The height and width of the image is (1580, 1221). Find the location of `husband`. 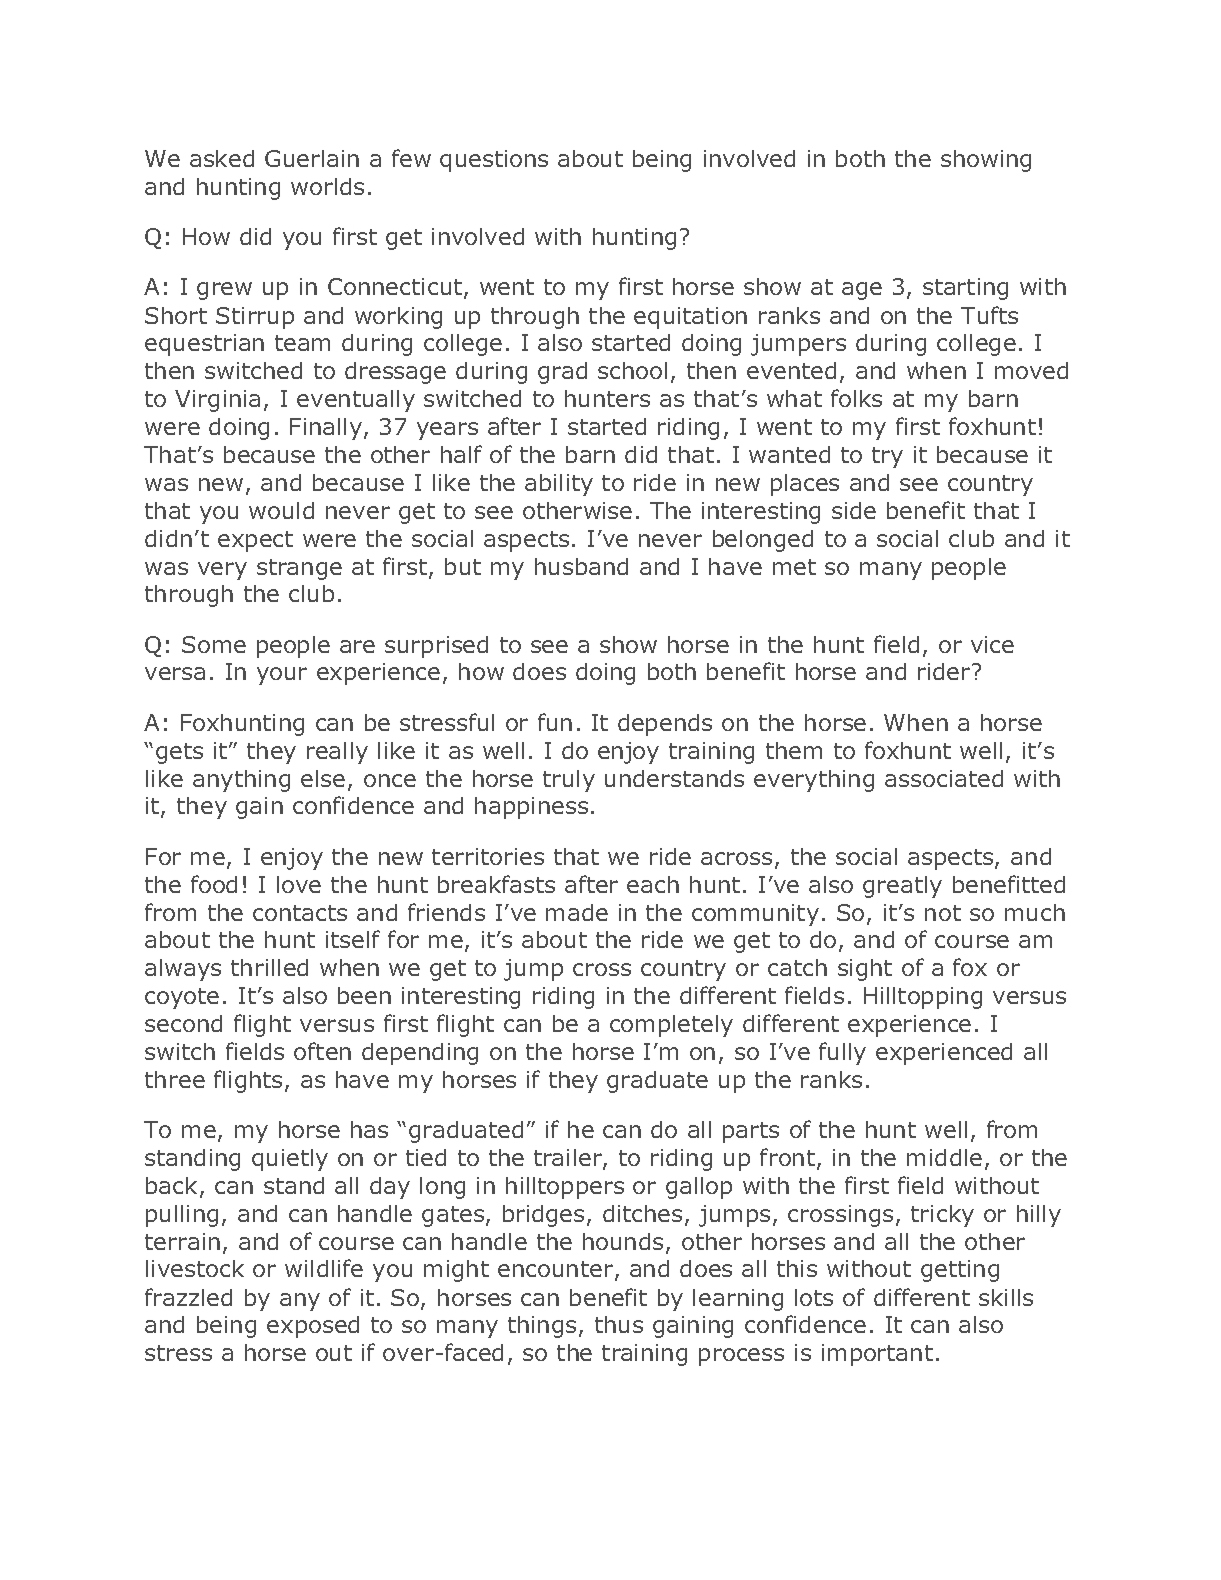

husband is located at coordinates (581, 566).
